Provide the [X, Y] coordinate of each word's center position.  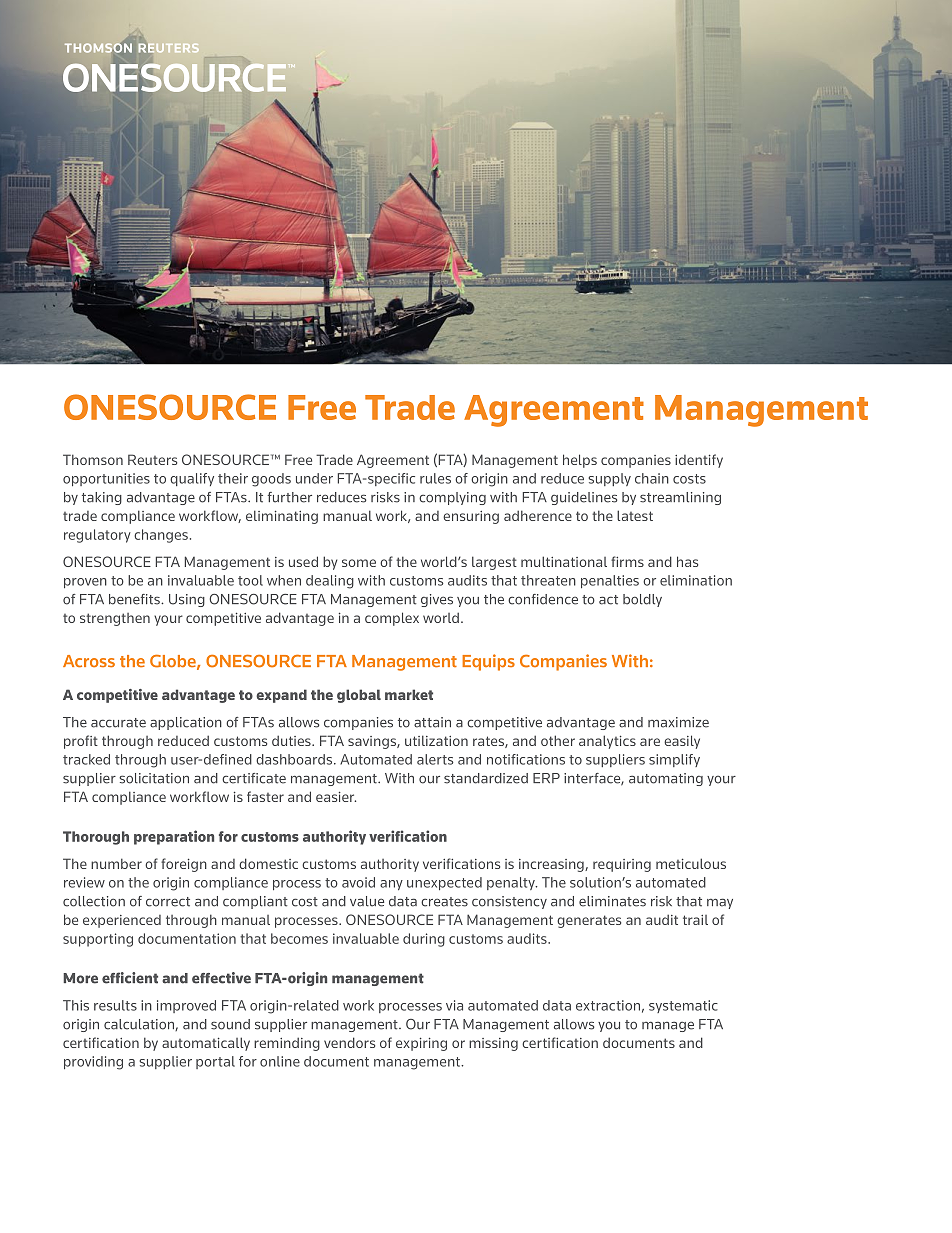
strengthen [115, 619]
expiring [421, 1044]
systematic [683, 1006]
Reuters [152, 459]
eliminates [612, 901]
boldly [642, 600]
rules [435, 478]
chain [652, 478]
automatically [206, 1044]
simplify [674, 760]
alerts [435, 759]
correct [168, 902]
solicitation [154, 778]
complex [392, 619]
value [367, 901]
